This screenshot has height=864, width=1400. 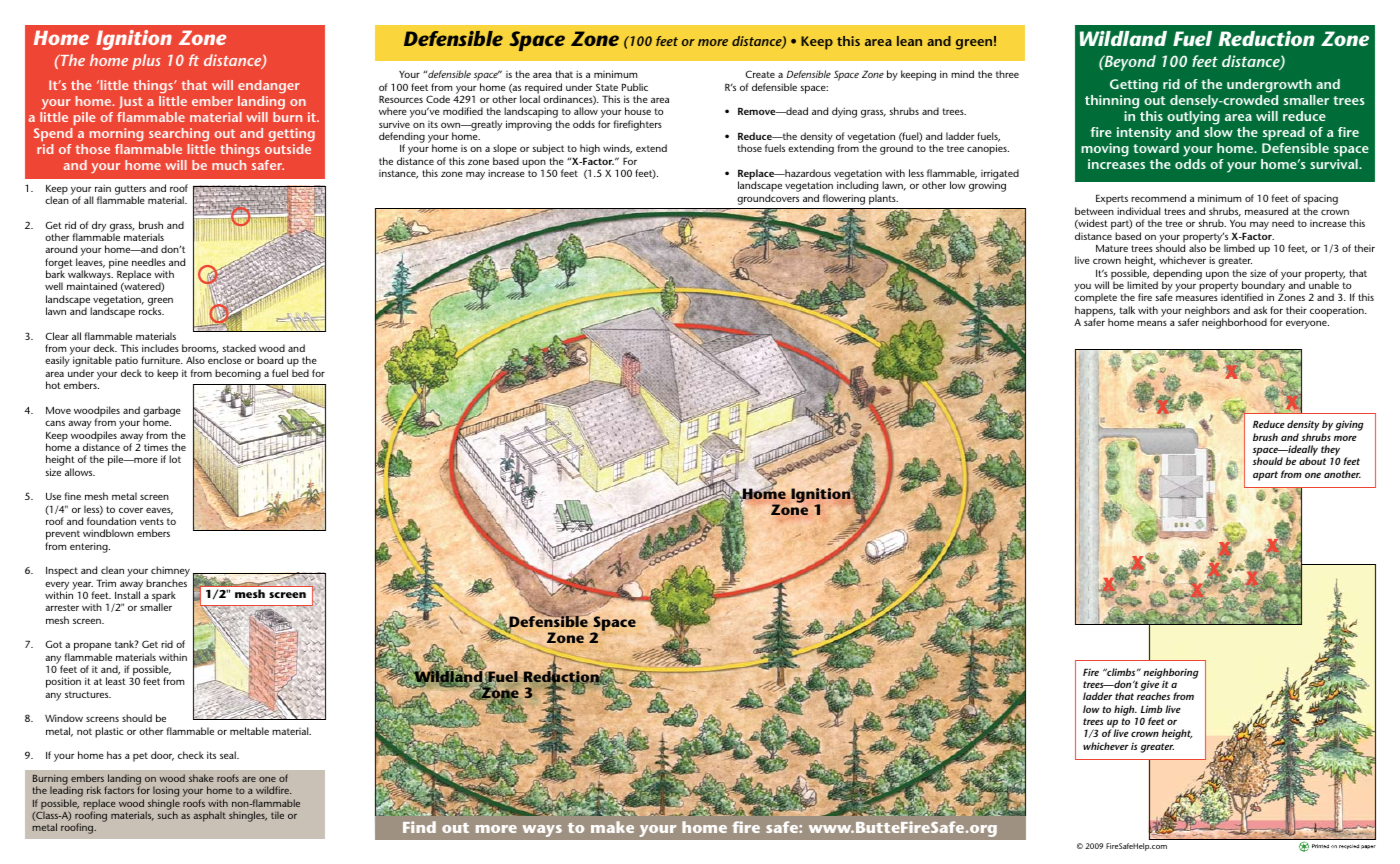 What do you see at coordinates (269, 86) in the screenshot?
I see `endanger` at bounding box center [269, 86].
